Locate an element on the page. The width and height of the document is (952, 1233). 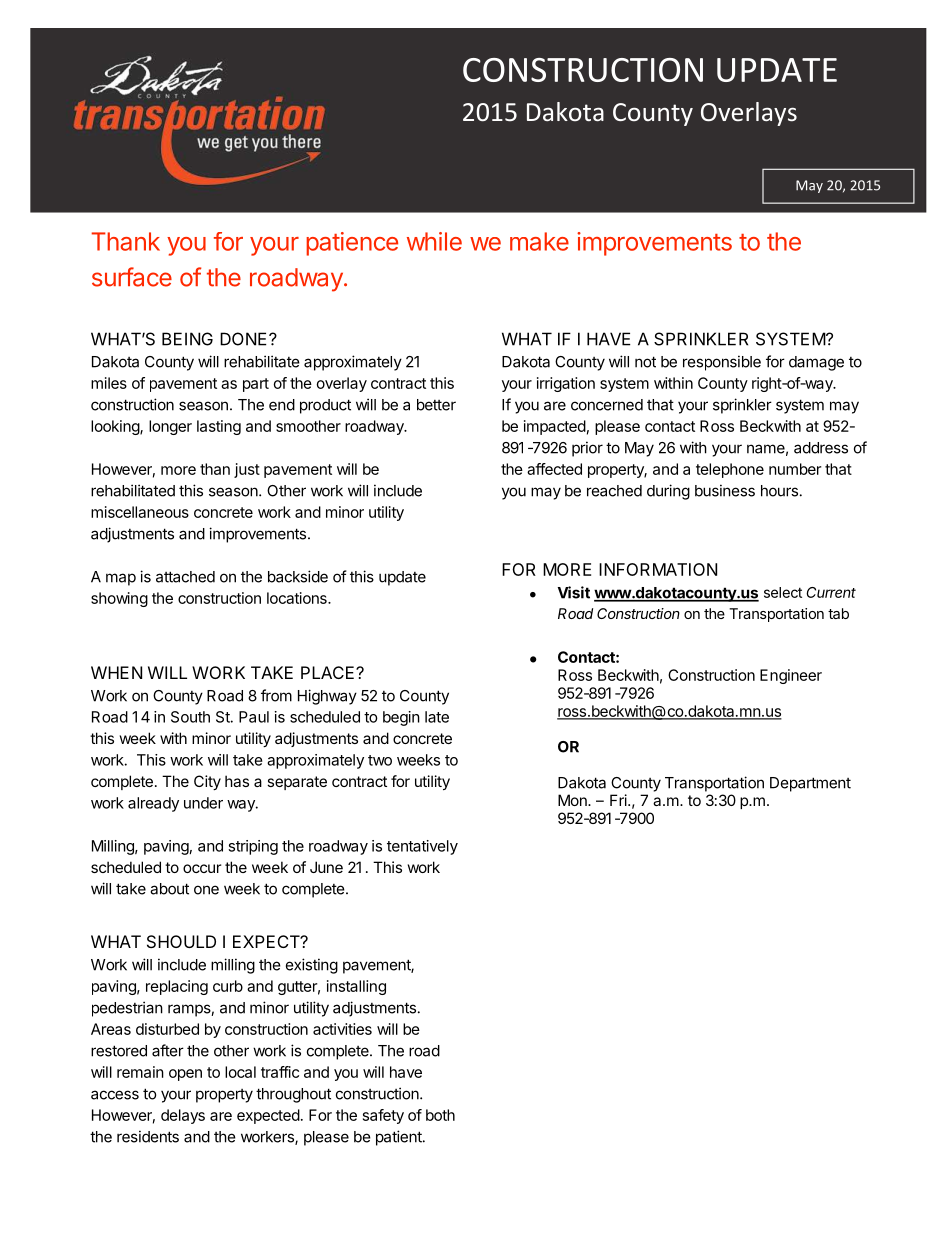
surface is located at coordinates (132, 277).
